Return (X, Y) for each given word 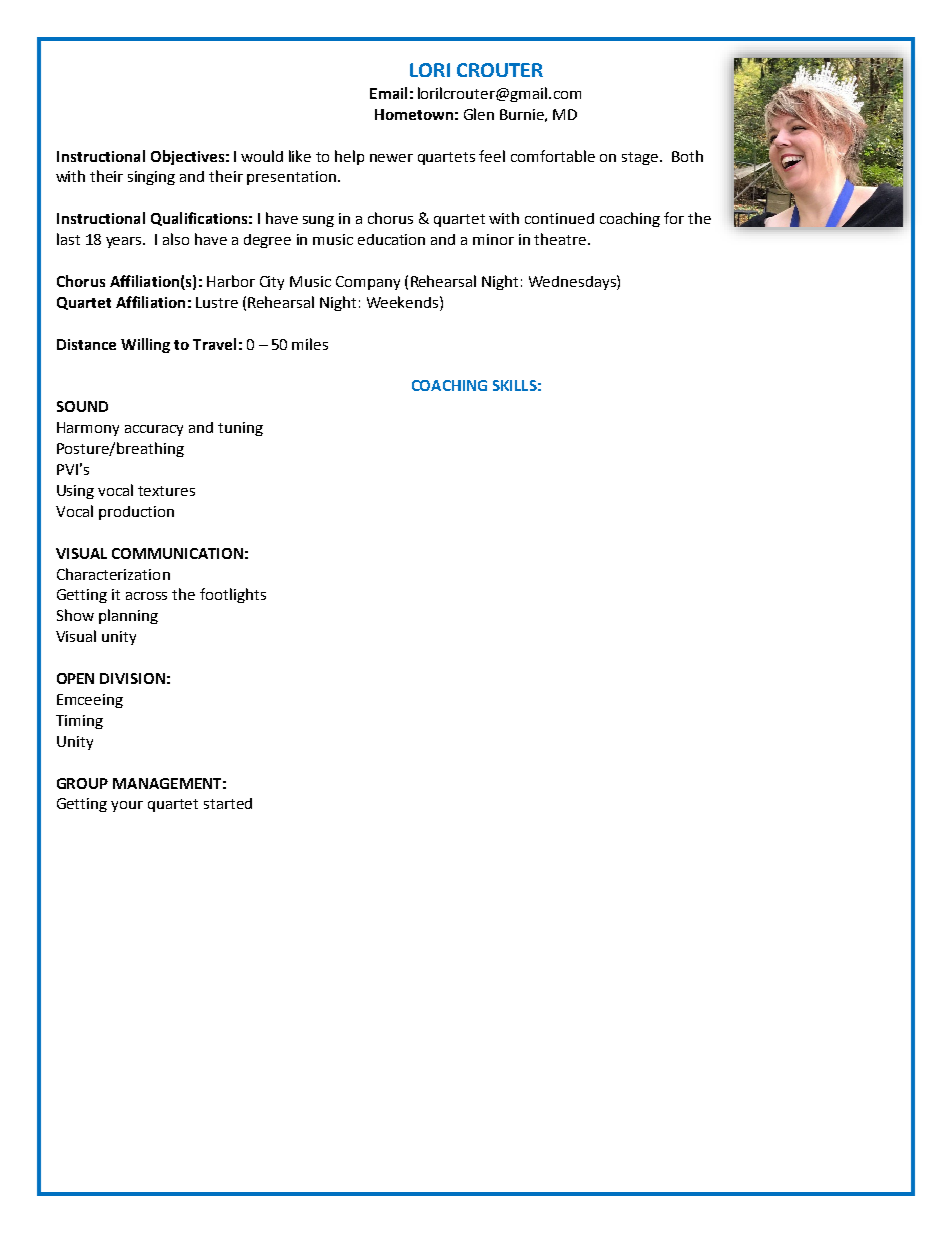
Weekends (404, 302)
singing (151, 178)
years (125, 242)
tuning (240, 429)
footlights (233, 595)
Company (368, 283)
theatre (561, 239)
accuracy (154, 430)
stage (640, 158)
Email (388, 93)
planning (128, 616)
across (146, 596)
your (127, 806)
